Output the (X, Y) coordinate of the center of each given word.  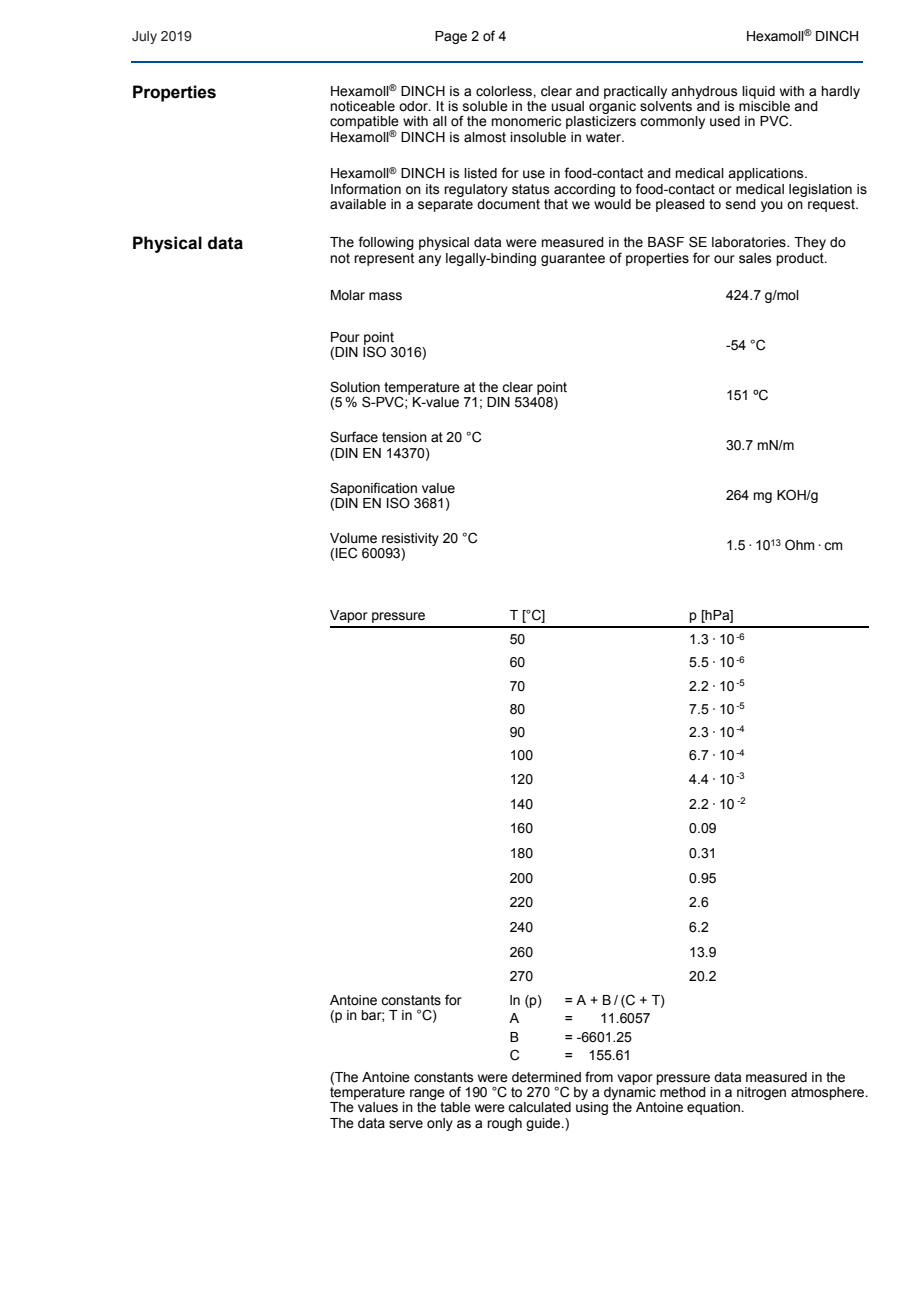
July (144, 37)
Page (451, 37)
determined (546, 1077)
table (455, 1107)
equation (714, 1108)
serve (406, 1124)
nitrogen (761, 1093)
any (429, 260)
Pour (345, 337)
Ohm (800, 544)
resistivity (410, 539)
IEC (346, 553)
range (427, 1094)
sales (755, 258)
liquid (758, 92)
